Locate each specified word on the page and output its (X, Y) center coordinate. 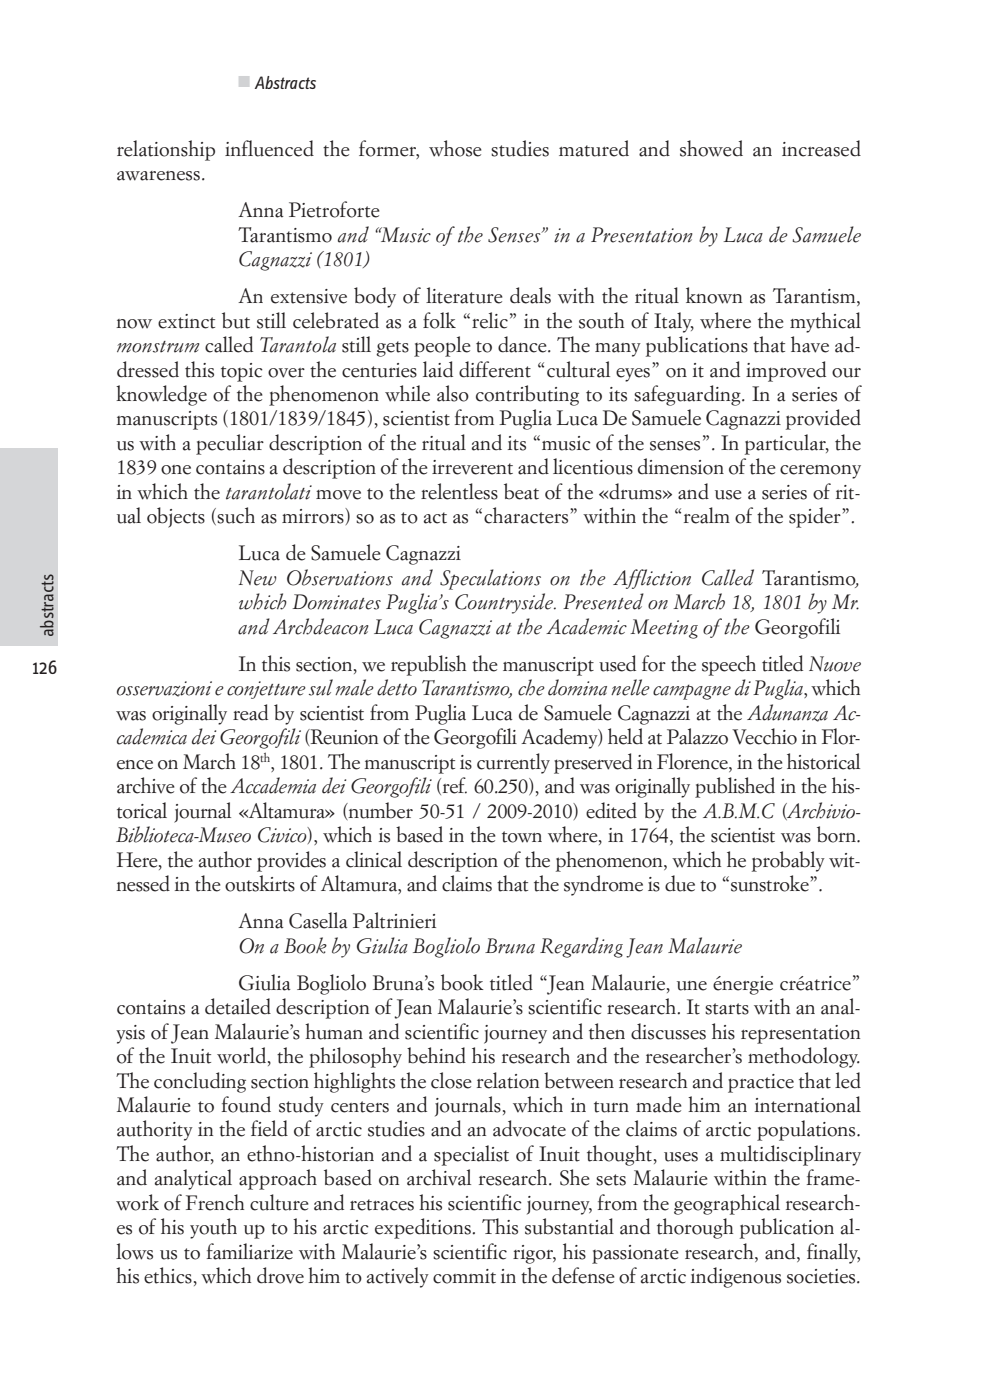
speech (729, 665)
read (250, 712)
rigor (534, 1254)
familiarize (250, 1251)
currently (513, 763)
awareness (158, 176)
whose (455, 148)
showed (711, 148)
